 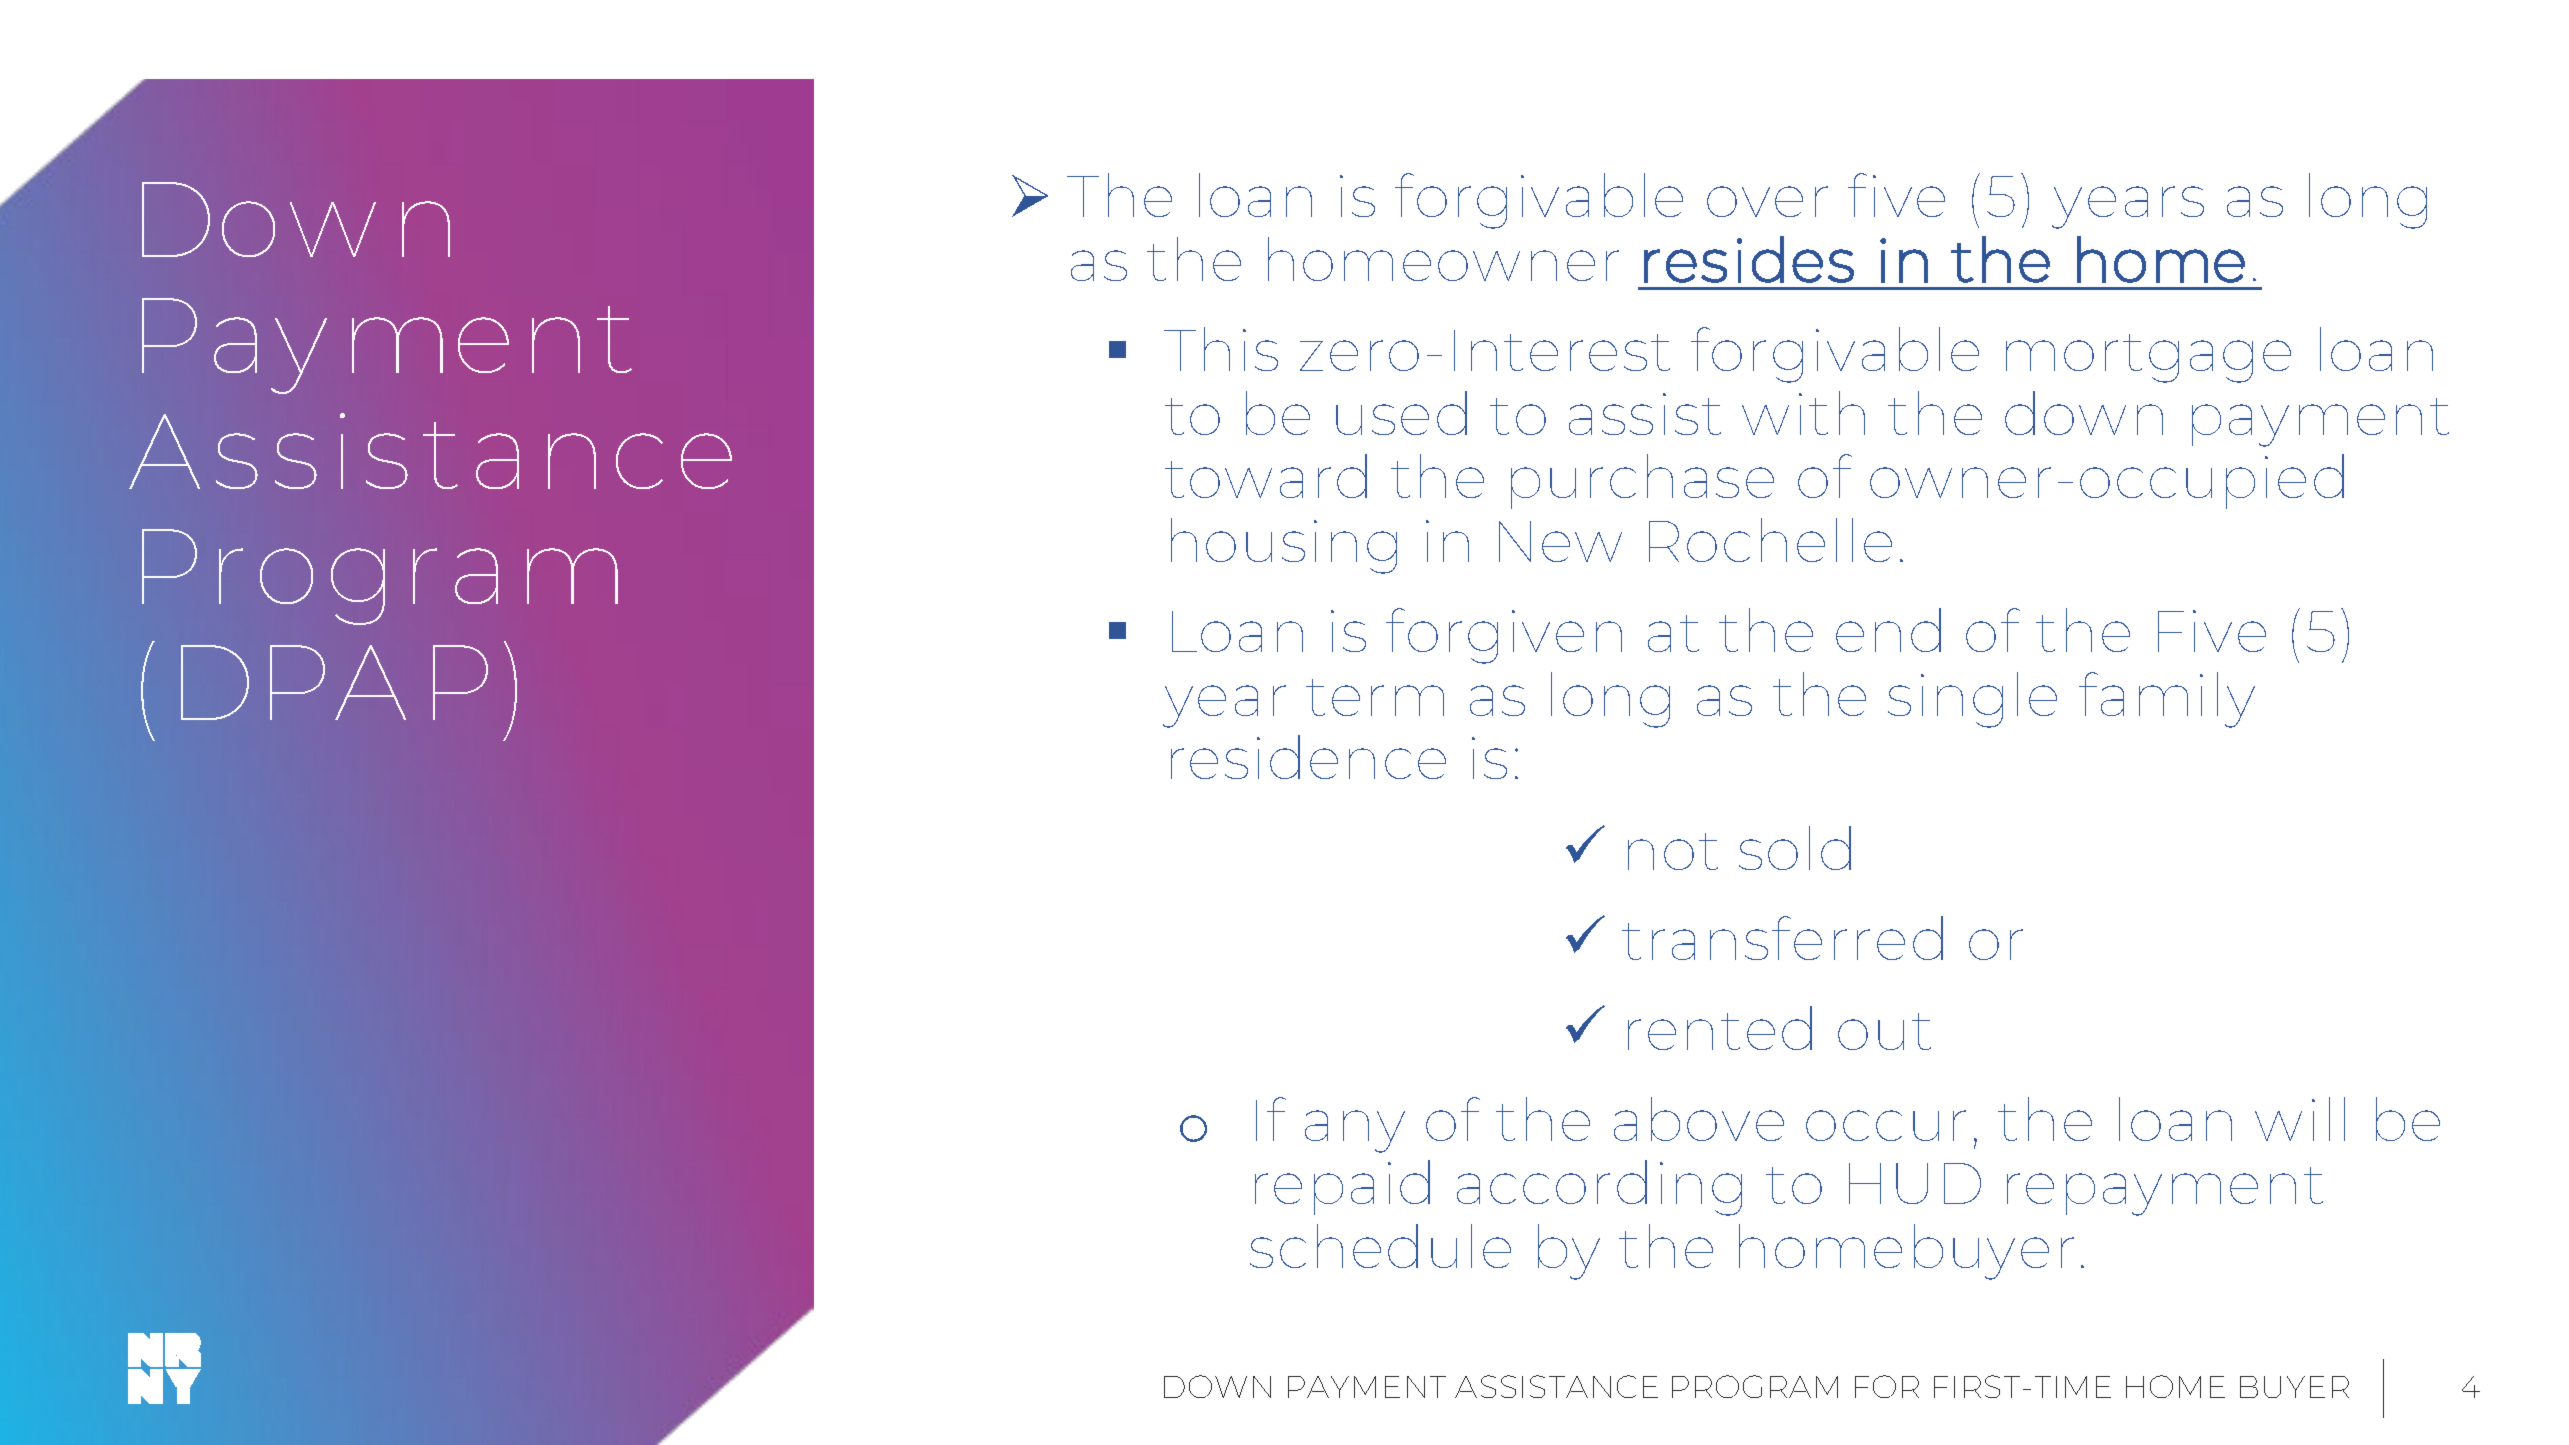 I want to click on purchase, so click(x=1642, y=481).
